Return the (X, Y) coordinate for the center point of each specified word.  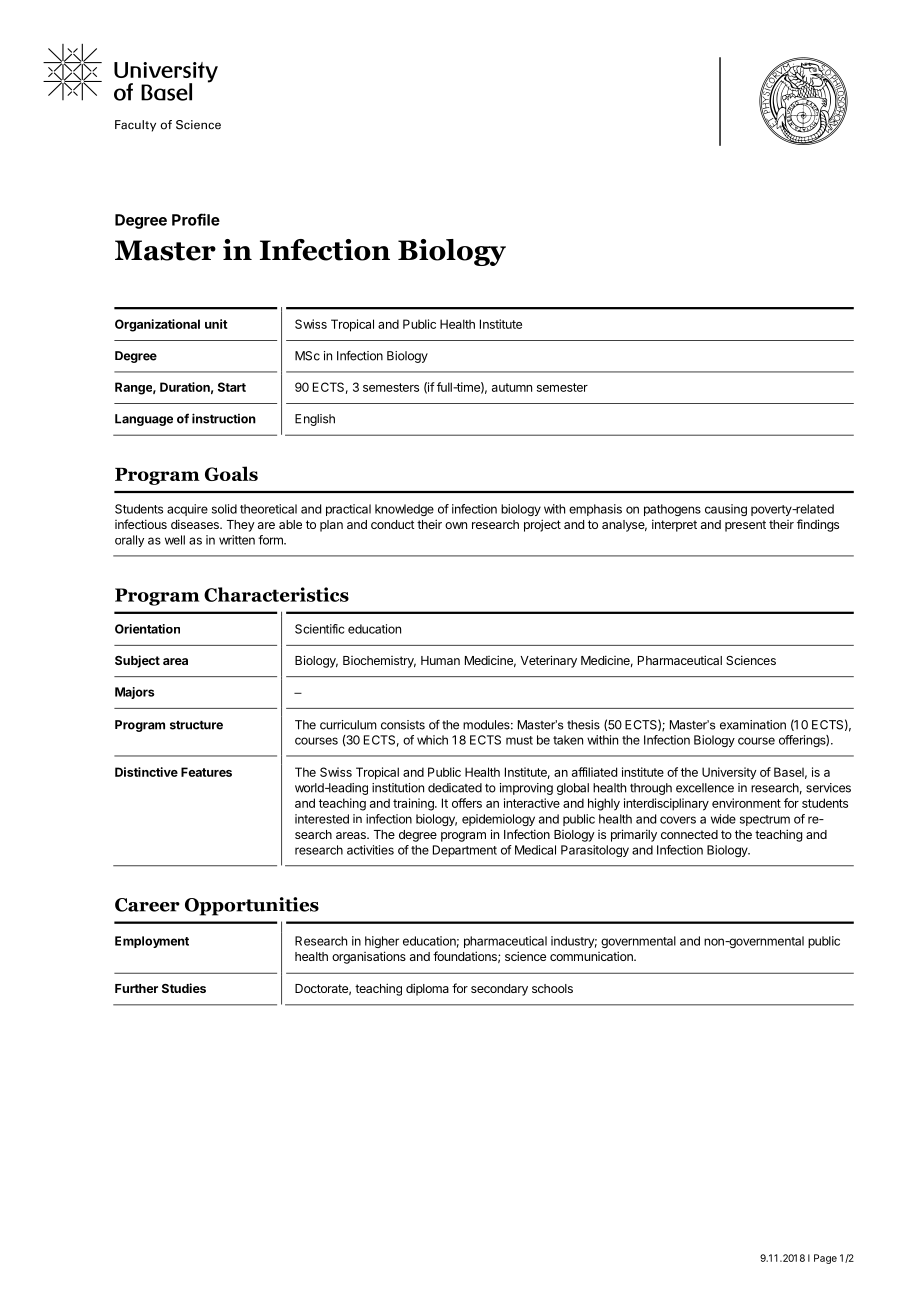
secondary (499, 990)
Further (136, 988)
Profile (196, 219)
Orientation (147, 629)
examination (753, 725)
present (745, 526)
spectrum (765, 820)
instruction (224, 418)
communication (592, 956)
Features (206, 772)
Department (465, 851)
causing (726, 510)
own (456, 525)
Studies (184, 988)
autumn (512, 387)
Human (440, 660)
